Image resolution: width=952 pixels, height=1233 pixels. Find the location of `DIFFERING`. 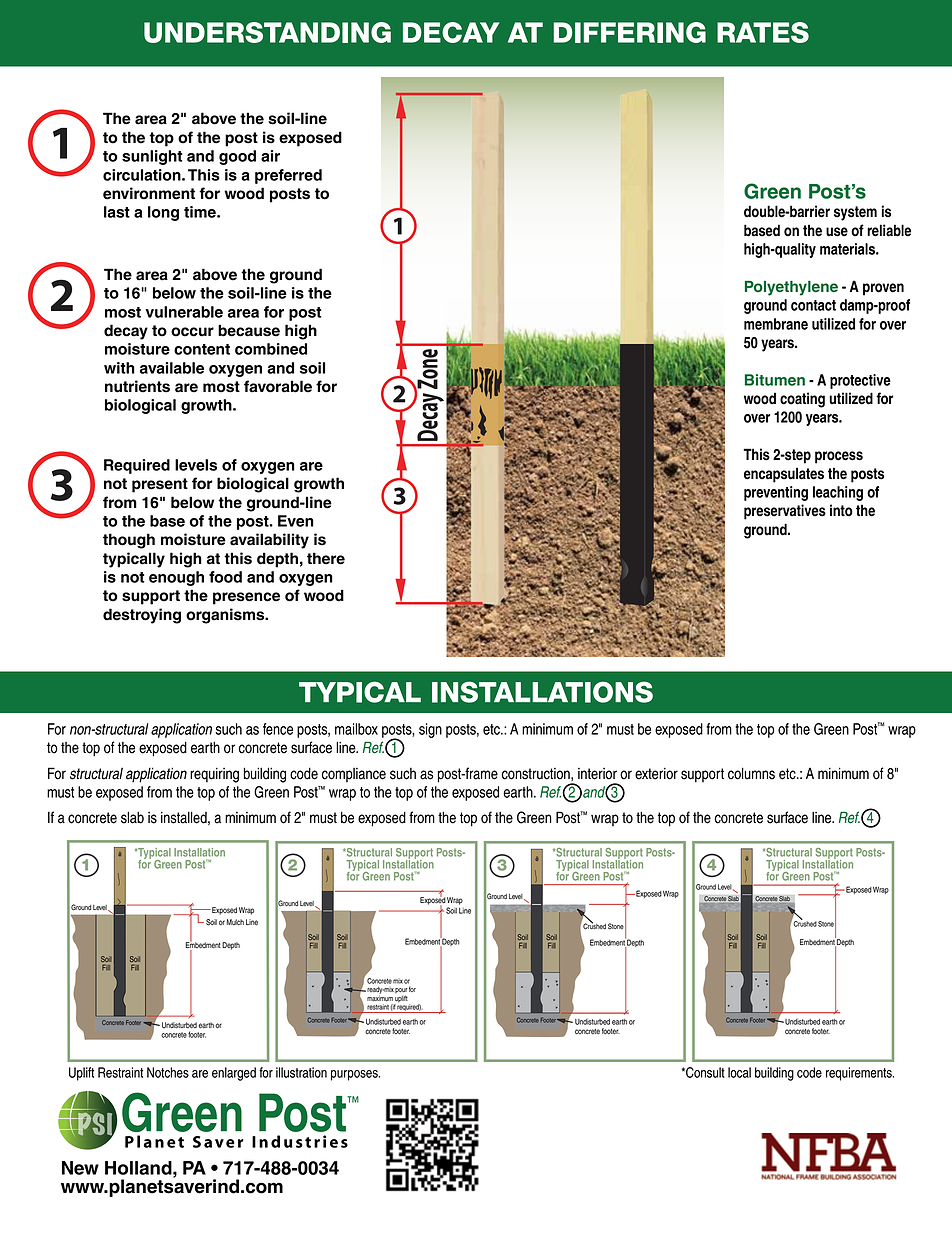

DIFFERING is located at coordinates (629, 32).
